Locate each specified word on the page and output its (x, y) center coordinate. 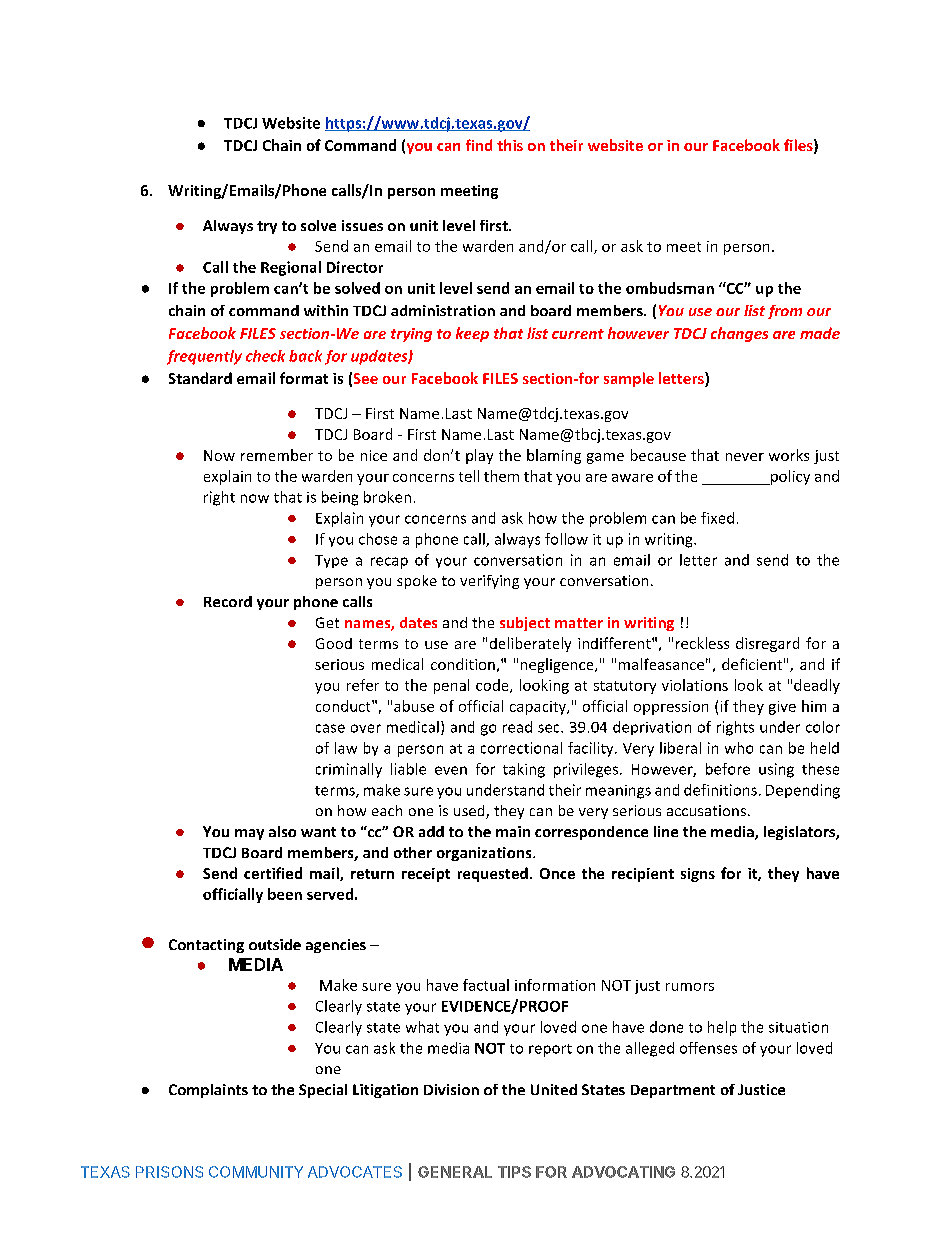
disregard (767, 644)
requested (493, 874)
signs (698, 875)
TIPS (514, 1172)
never (745, 457)
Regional (291, 268)
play (479, 456)
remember (277, 455)
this (510, 145)
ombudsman (670, 288)
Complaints (208, 1091)
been (285, 894)
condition (463, 664)
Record (228, 601)
